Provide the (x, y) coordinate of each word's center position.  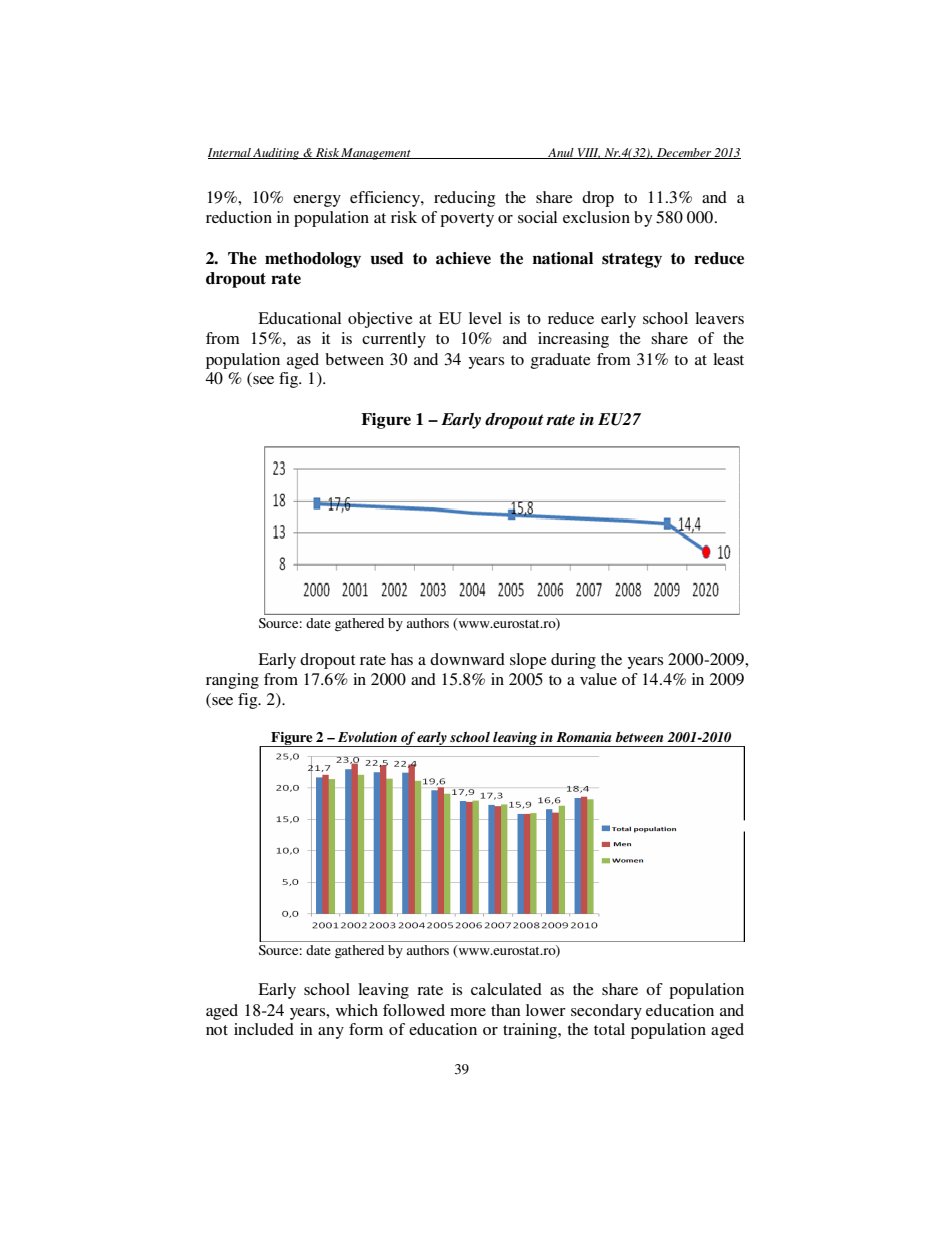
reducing (464, 199)
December (684, 153)
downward (467, 659)
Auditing (276, 154)
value (598, 679)
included (264, 1029)
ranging (232, 681)
